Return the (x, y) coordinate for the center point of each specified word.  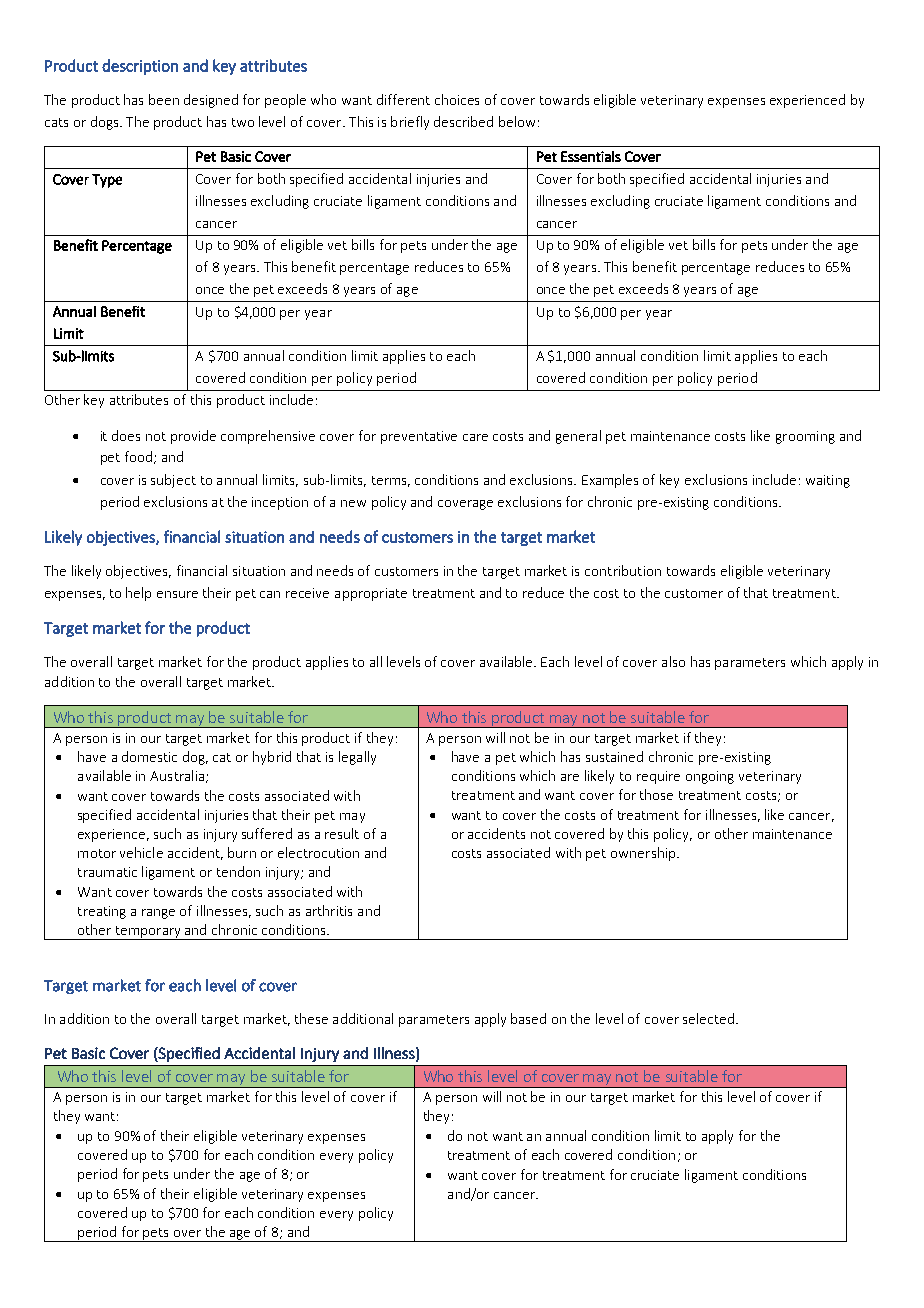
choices (457, 99)
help (138, 594)
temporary (148, 933)
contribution (623, 570)
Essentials (591, 156)
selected (708, 1018)
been (164, 99)
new (353, 503)
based (528, 1018)
